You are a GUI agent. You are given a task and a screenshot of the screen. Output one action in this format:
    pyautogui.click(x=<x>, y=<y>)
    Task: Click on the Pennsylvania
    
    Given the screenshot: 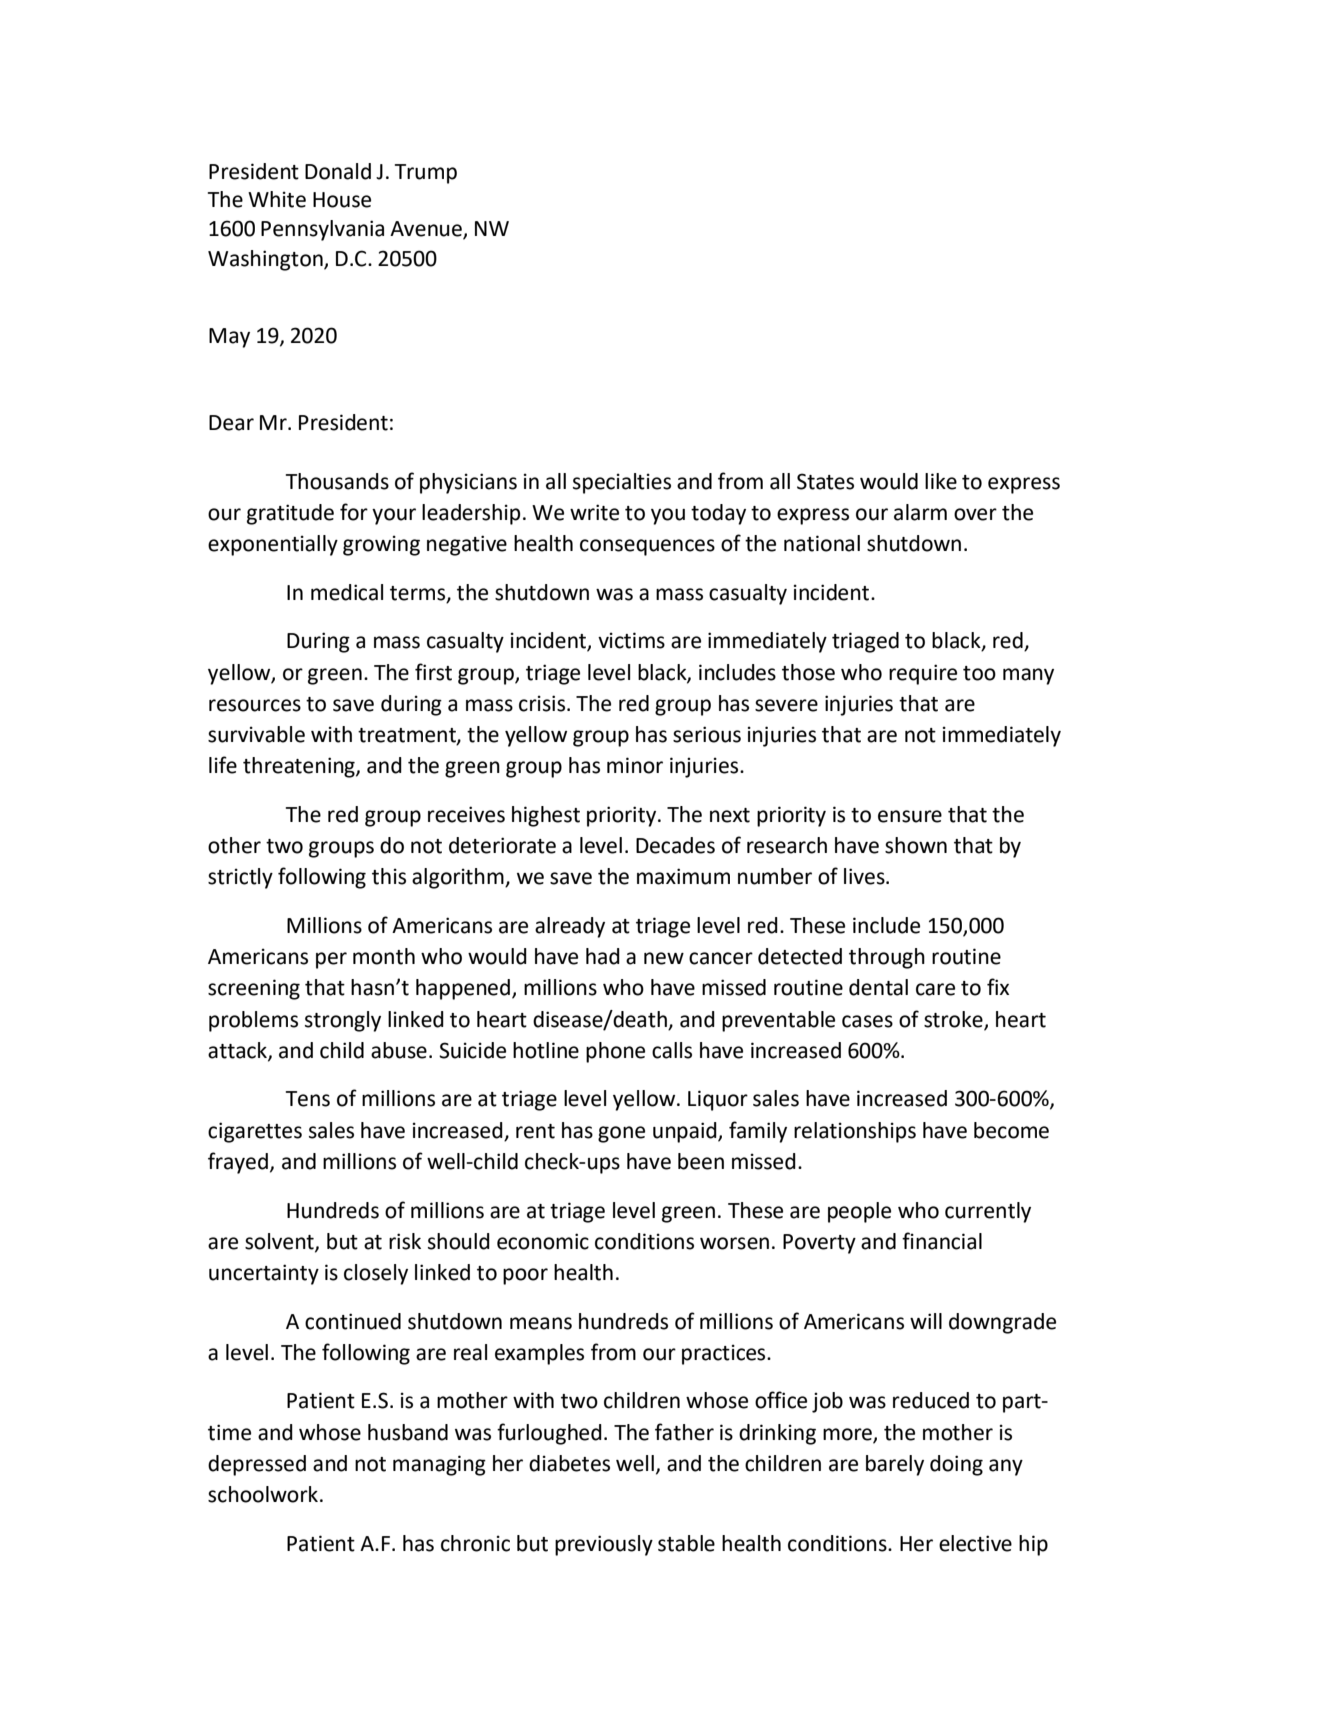 What is the action you would take?
    pyautogui.click(x=322, y=230)
